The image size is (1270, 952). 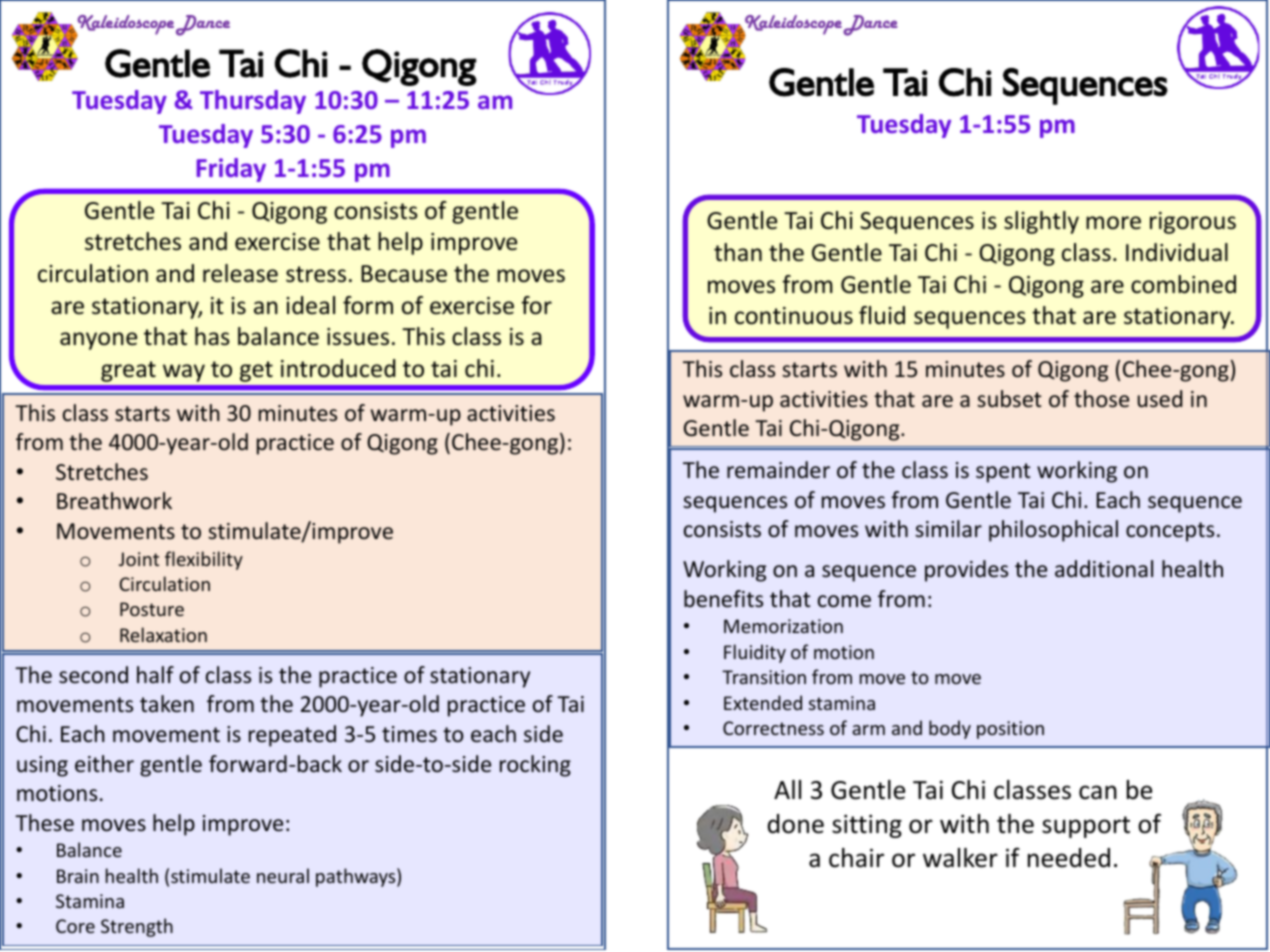 I want to click on slightly, so click(x=1041, y=222).
